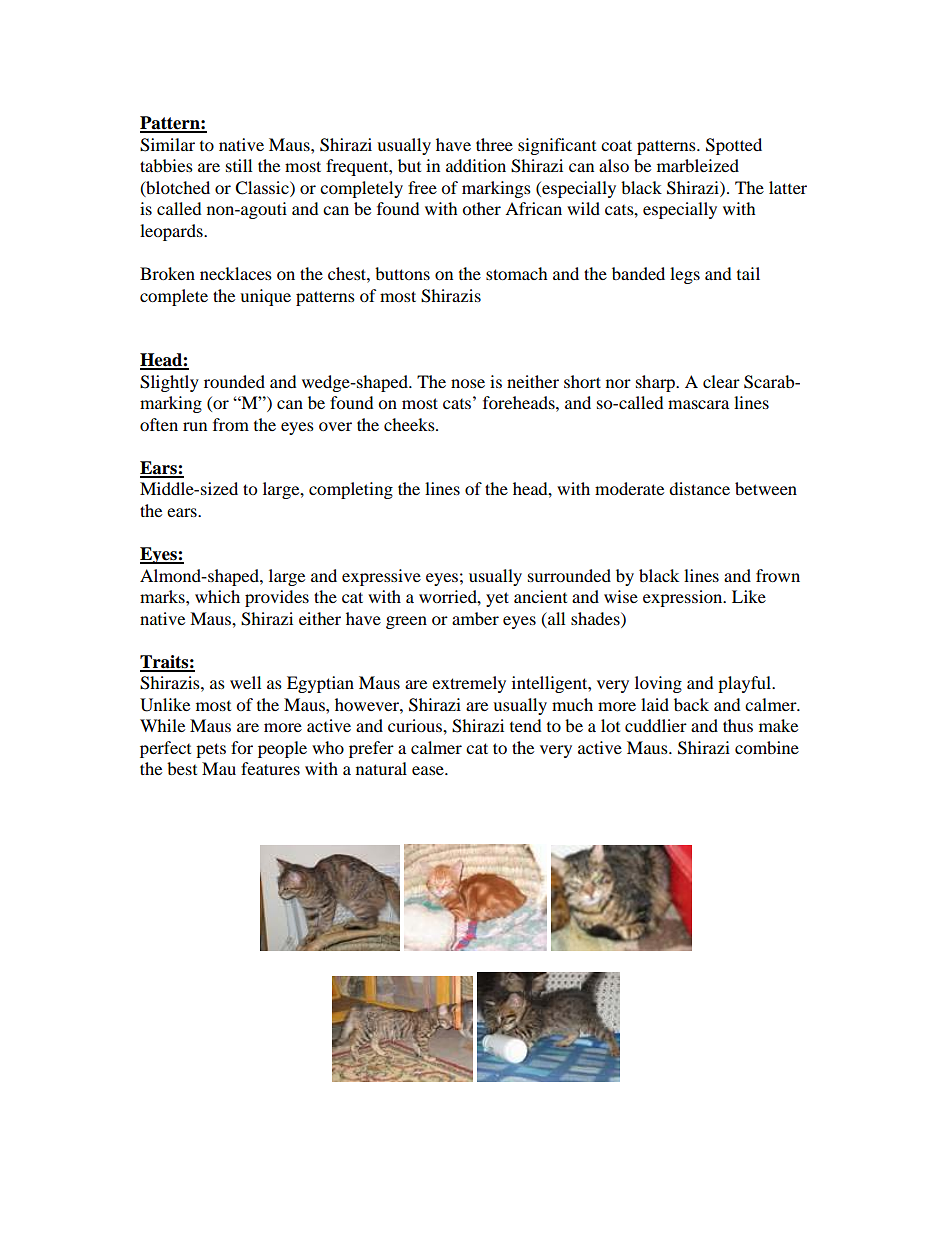 This page has width=952, height=1233. What do you see at coordinates (265, 297) in the page?
I see `unique` at bounding box center [265, 297].
